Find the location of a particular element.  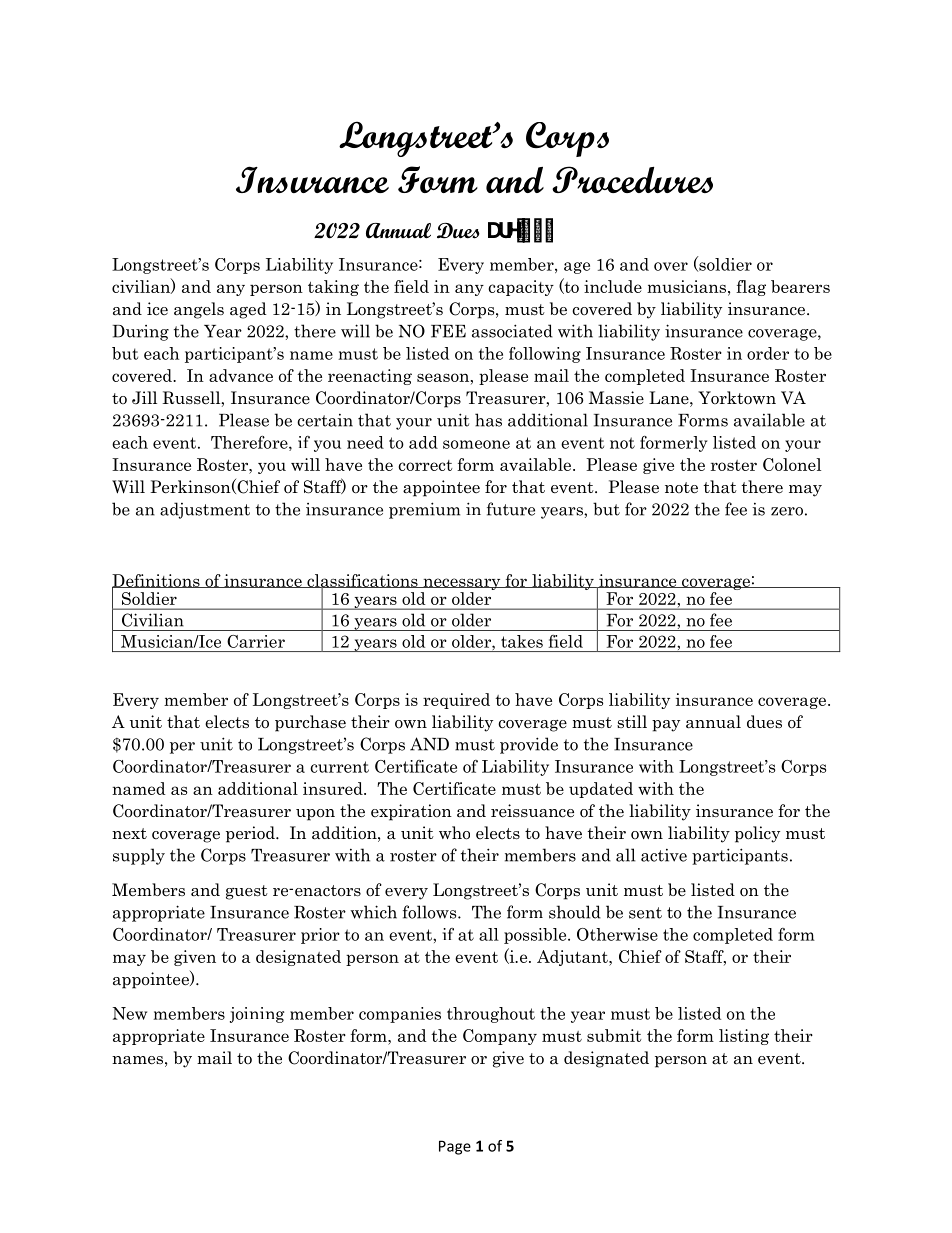

angels is located at coordinates (199, 310).
